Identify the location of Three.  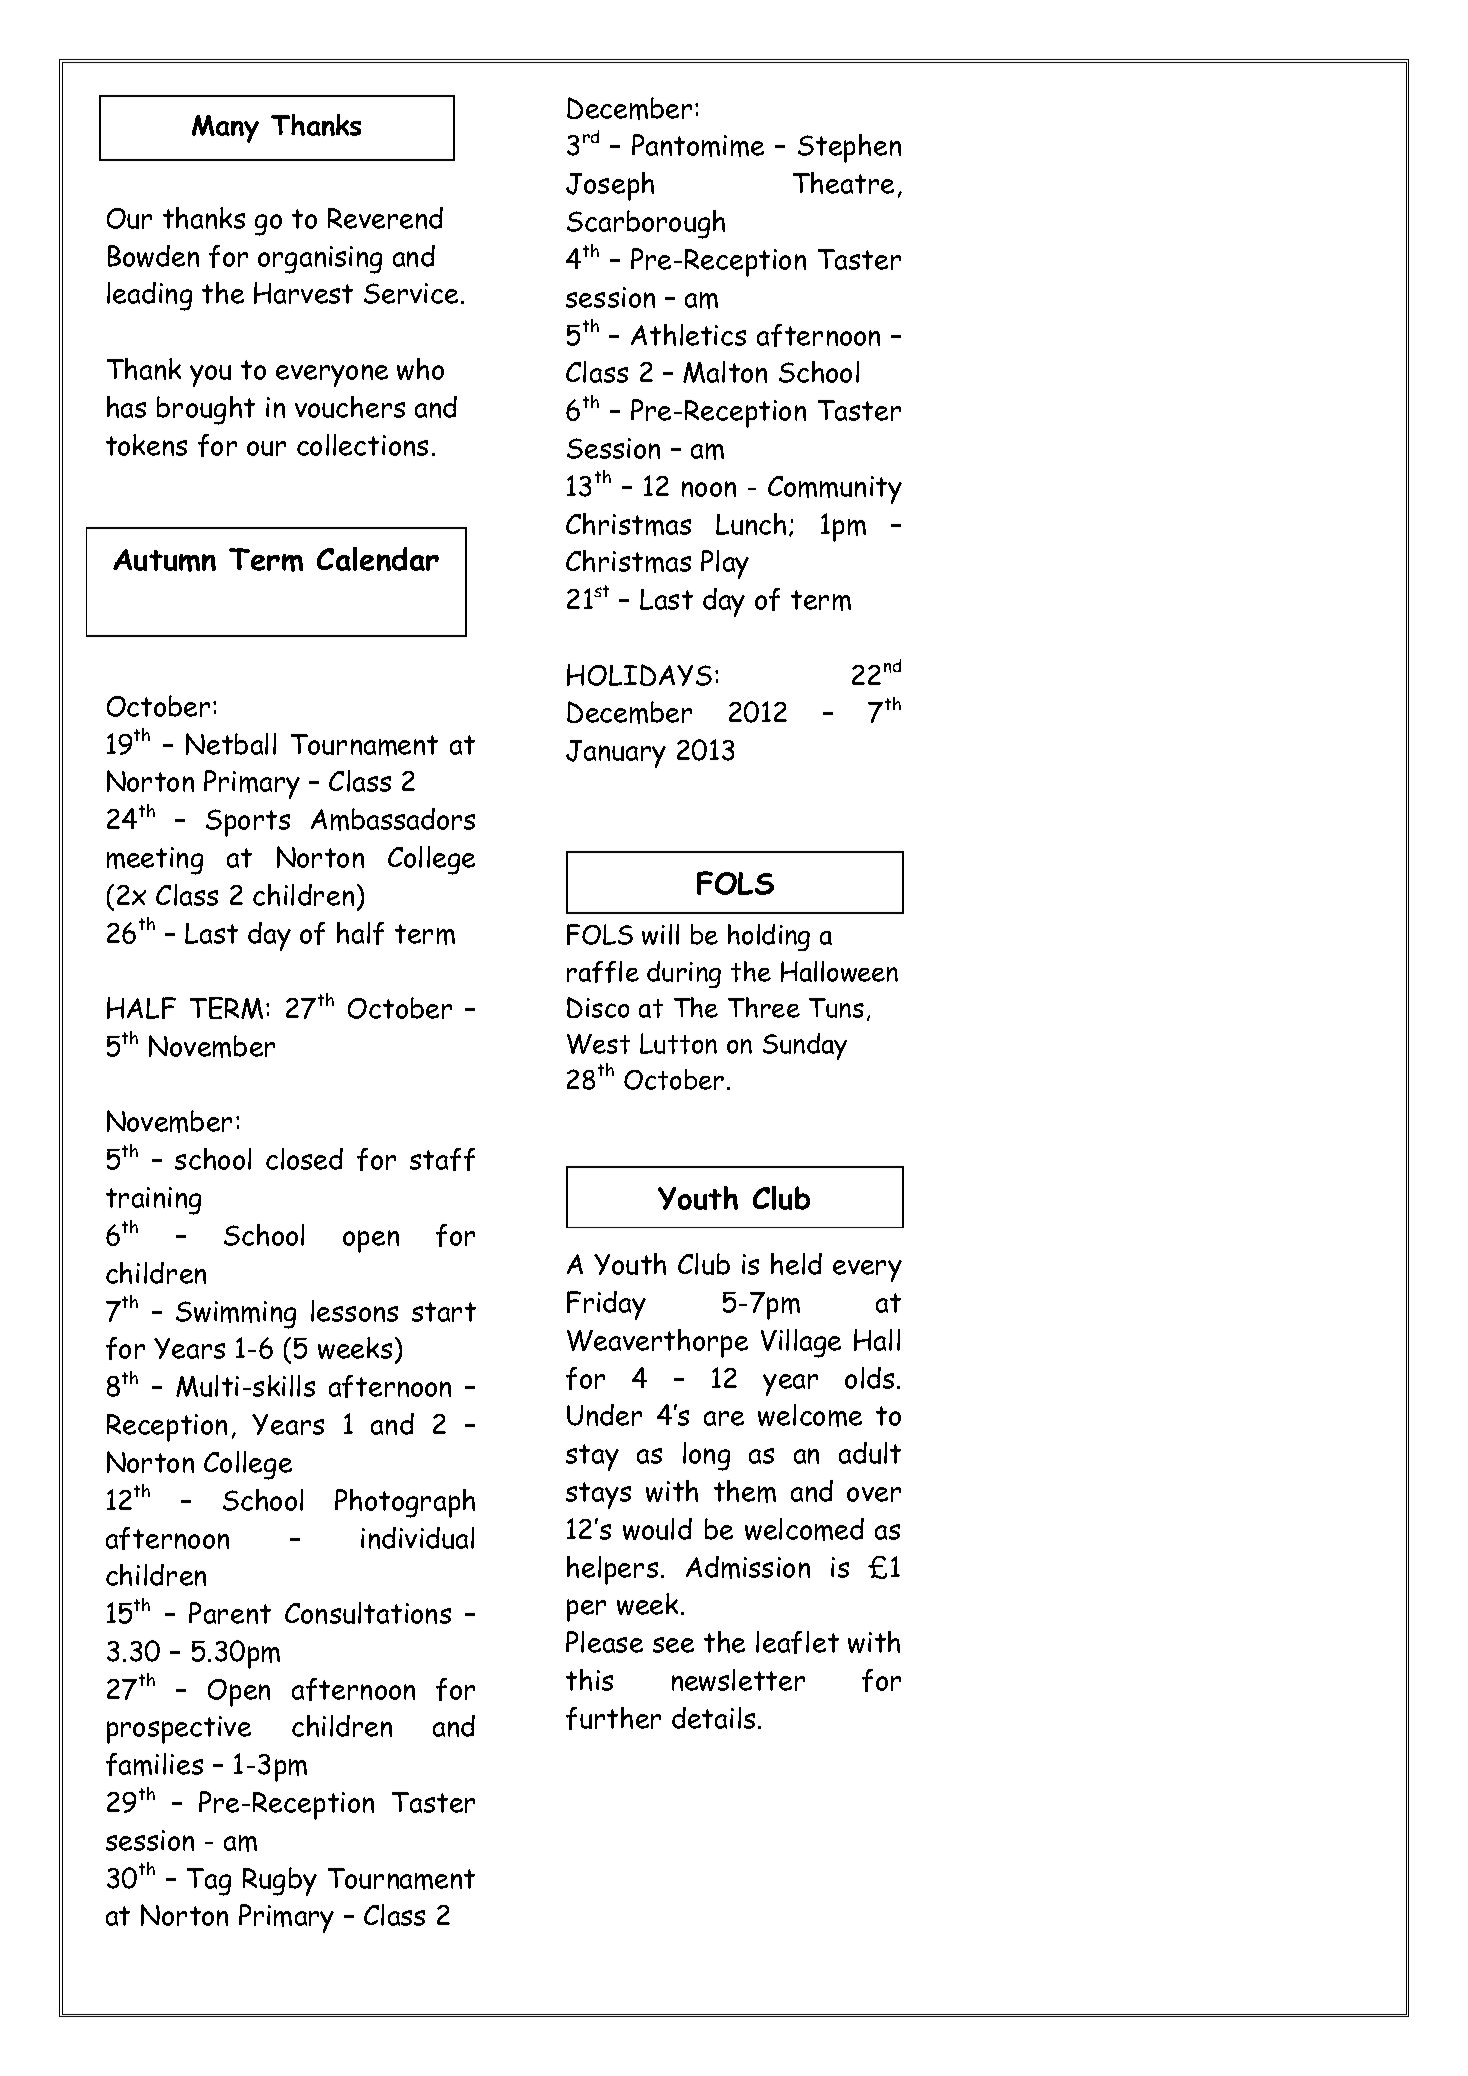
(764, 1007).
